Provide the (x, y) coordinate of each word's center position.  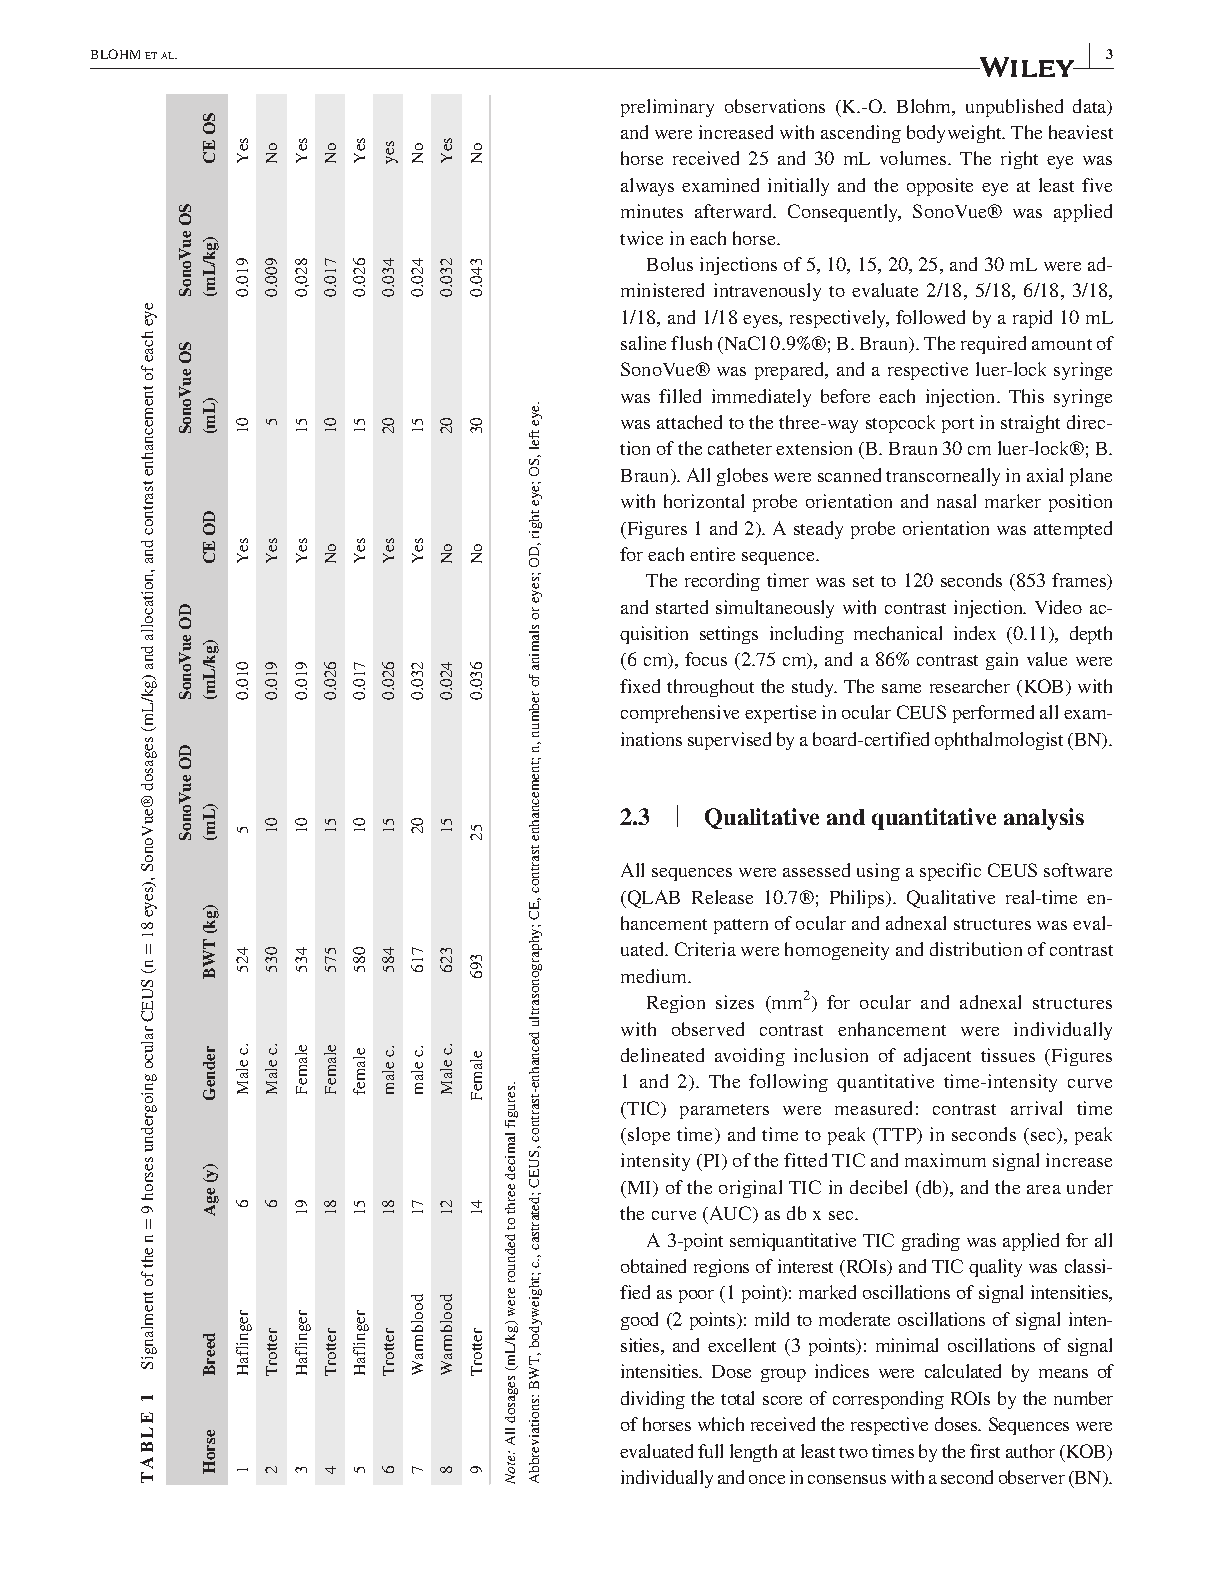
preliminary (667, 108)
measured (873, 1108)
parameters (724, 1111)
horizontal (704, 501)
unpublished (1014, 108)
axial (1045, 475)
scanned (849, 475)
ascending (861, 134)
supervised (729, 741)
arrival (1036, 1108)
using (878, 872)
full (710, 1451)
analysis (1044, 819)
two (853, 1452)
